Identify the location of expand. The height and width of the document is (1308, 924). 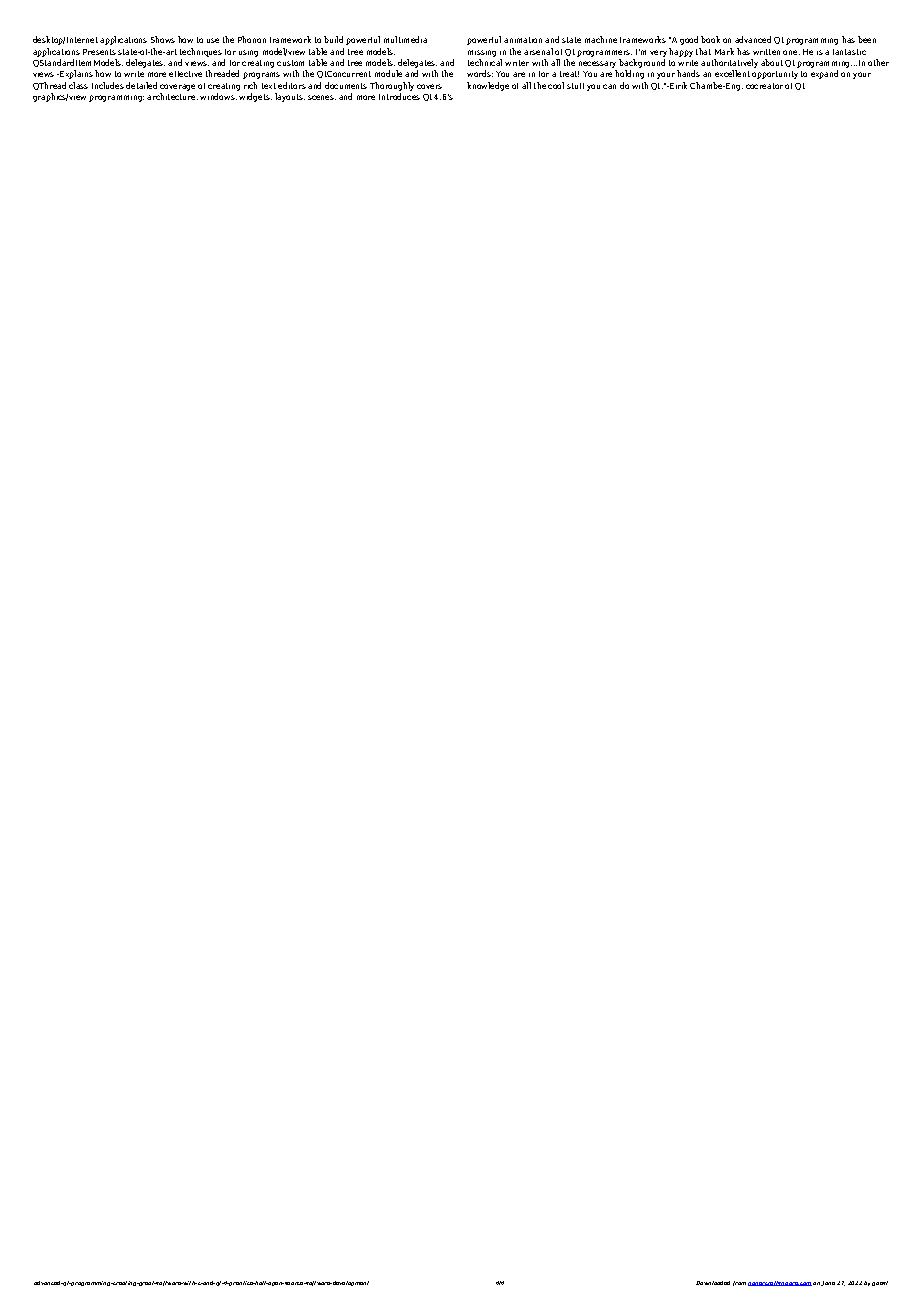
(824, 74).
